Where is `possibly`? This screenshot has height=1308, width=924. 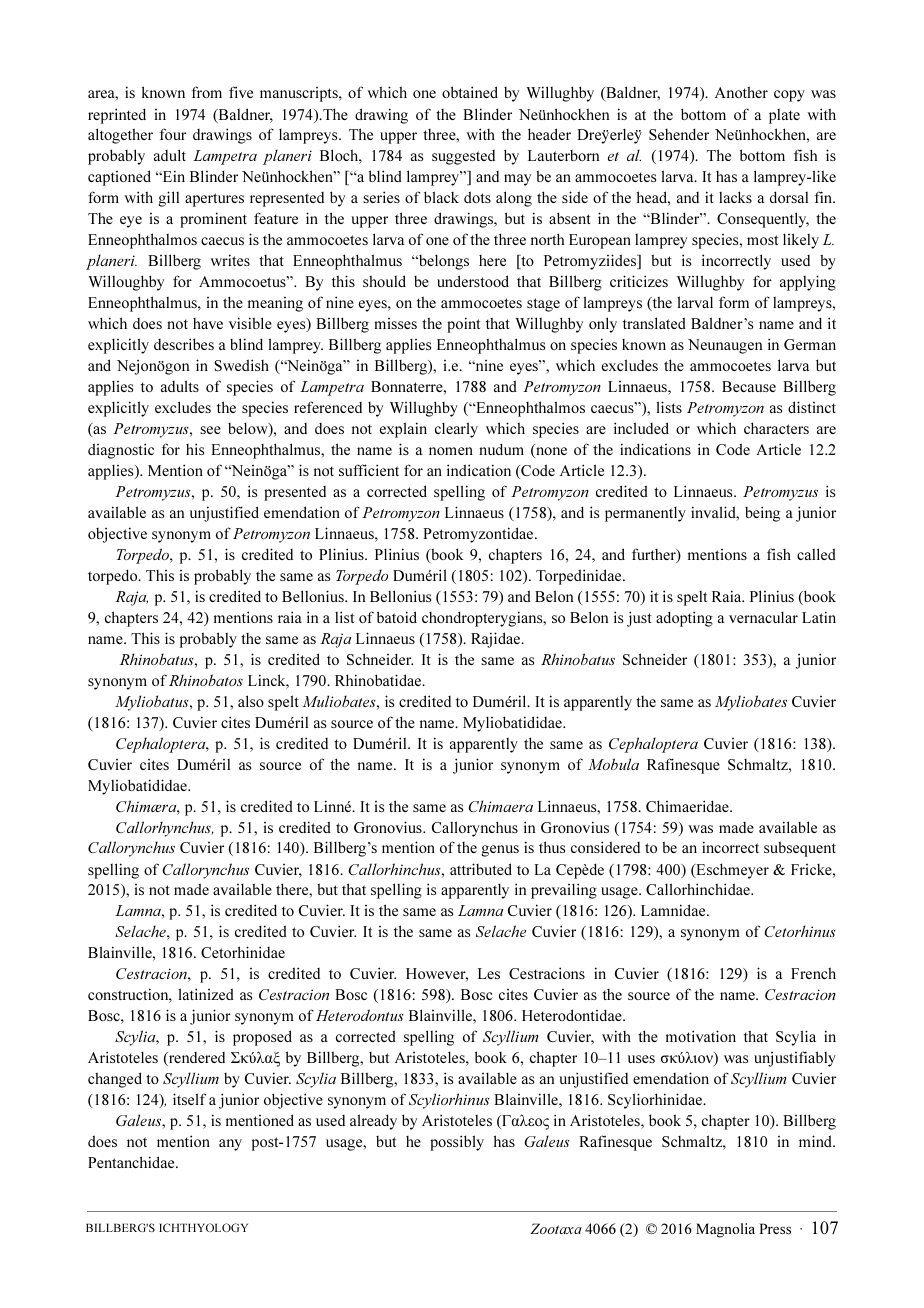
possibly is located at coordinates (457, 1143).
